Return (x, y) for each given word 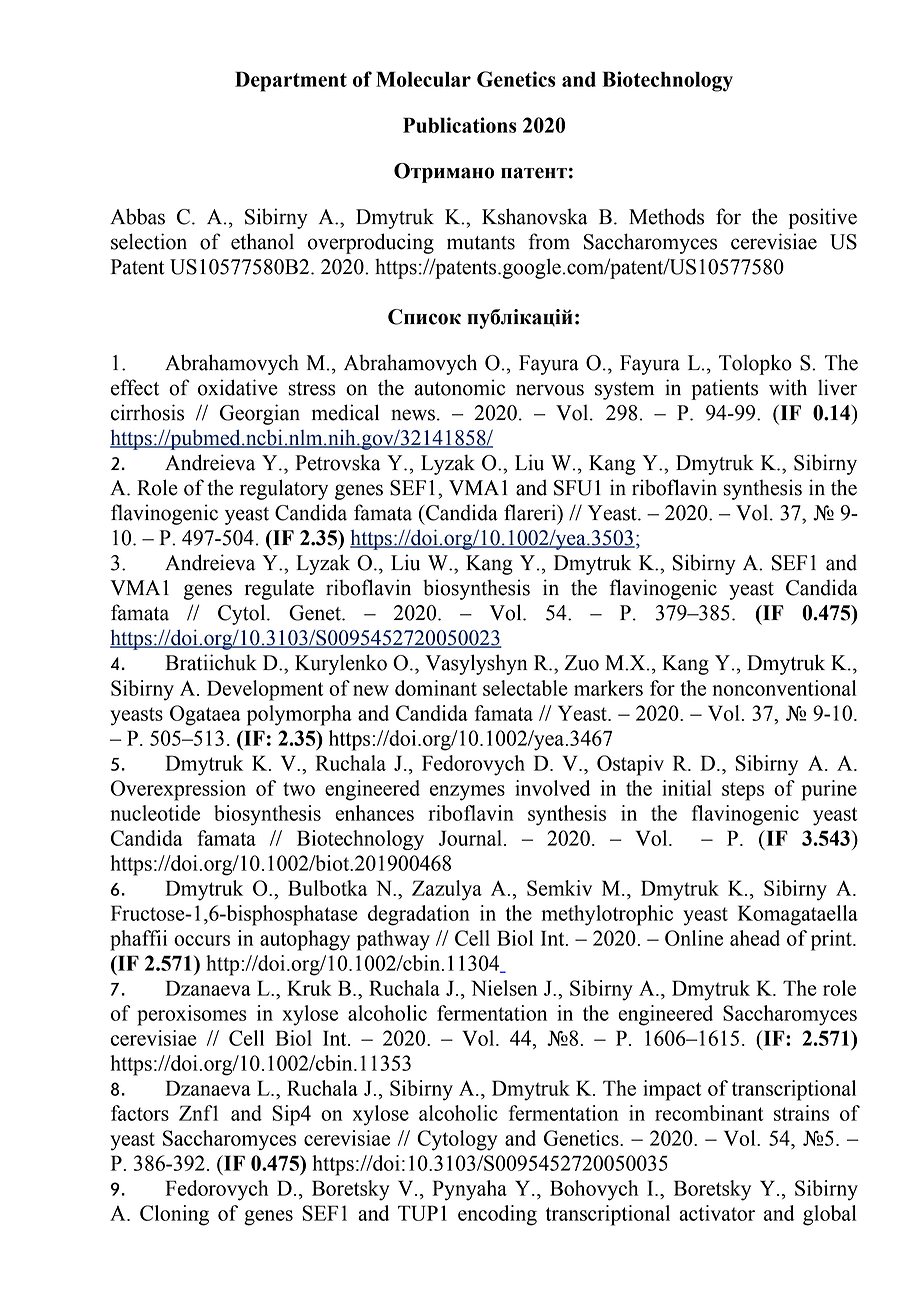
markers (608, 688)
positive (823, 218)
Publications (460, 125)
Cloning (174, 1215)
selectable (525, 688)
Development (265, 690)
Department (291, 81)
